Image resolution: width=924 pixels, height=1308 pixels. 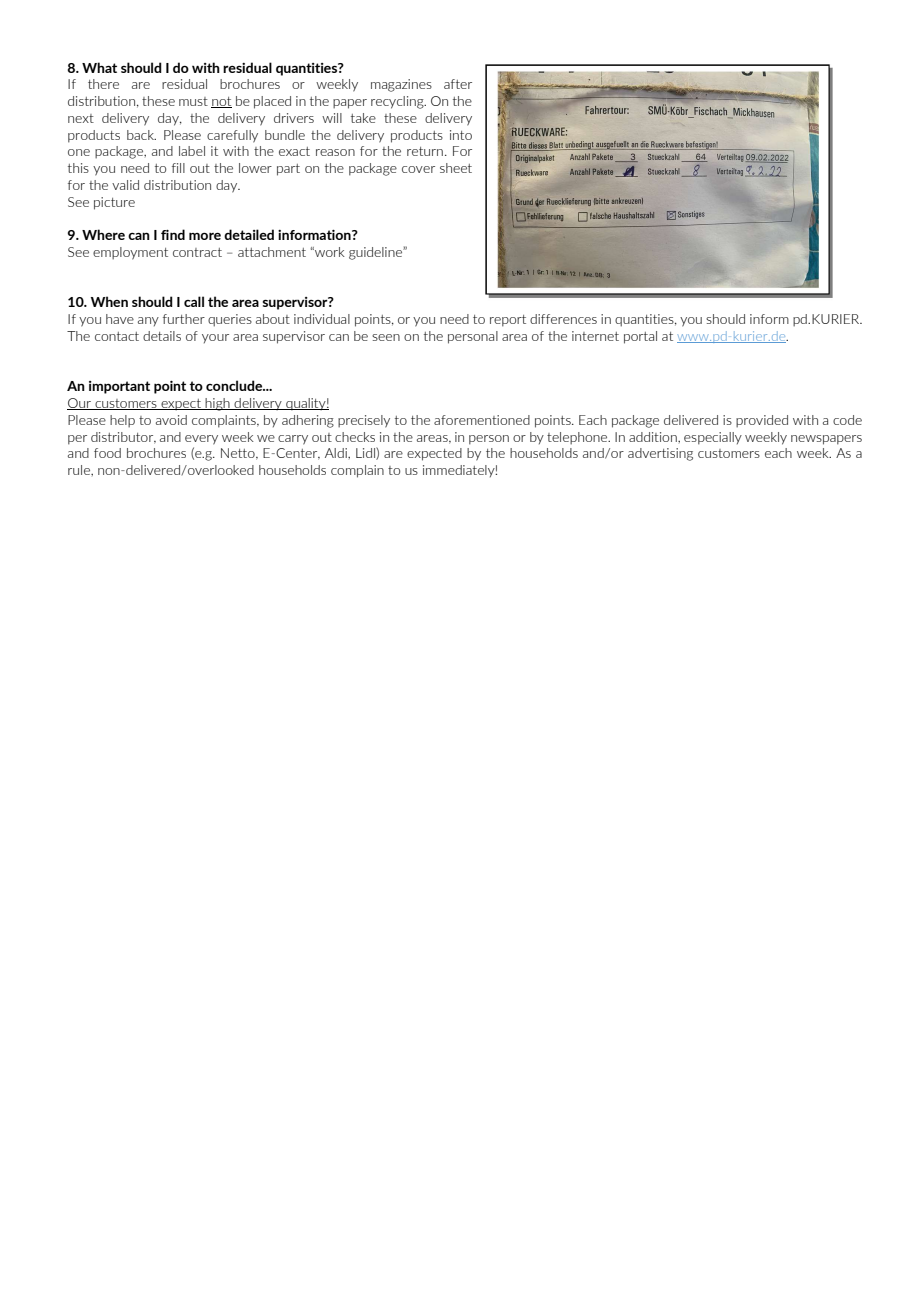 I want to click on important, so click(x=119, y=387).
